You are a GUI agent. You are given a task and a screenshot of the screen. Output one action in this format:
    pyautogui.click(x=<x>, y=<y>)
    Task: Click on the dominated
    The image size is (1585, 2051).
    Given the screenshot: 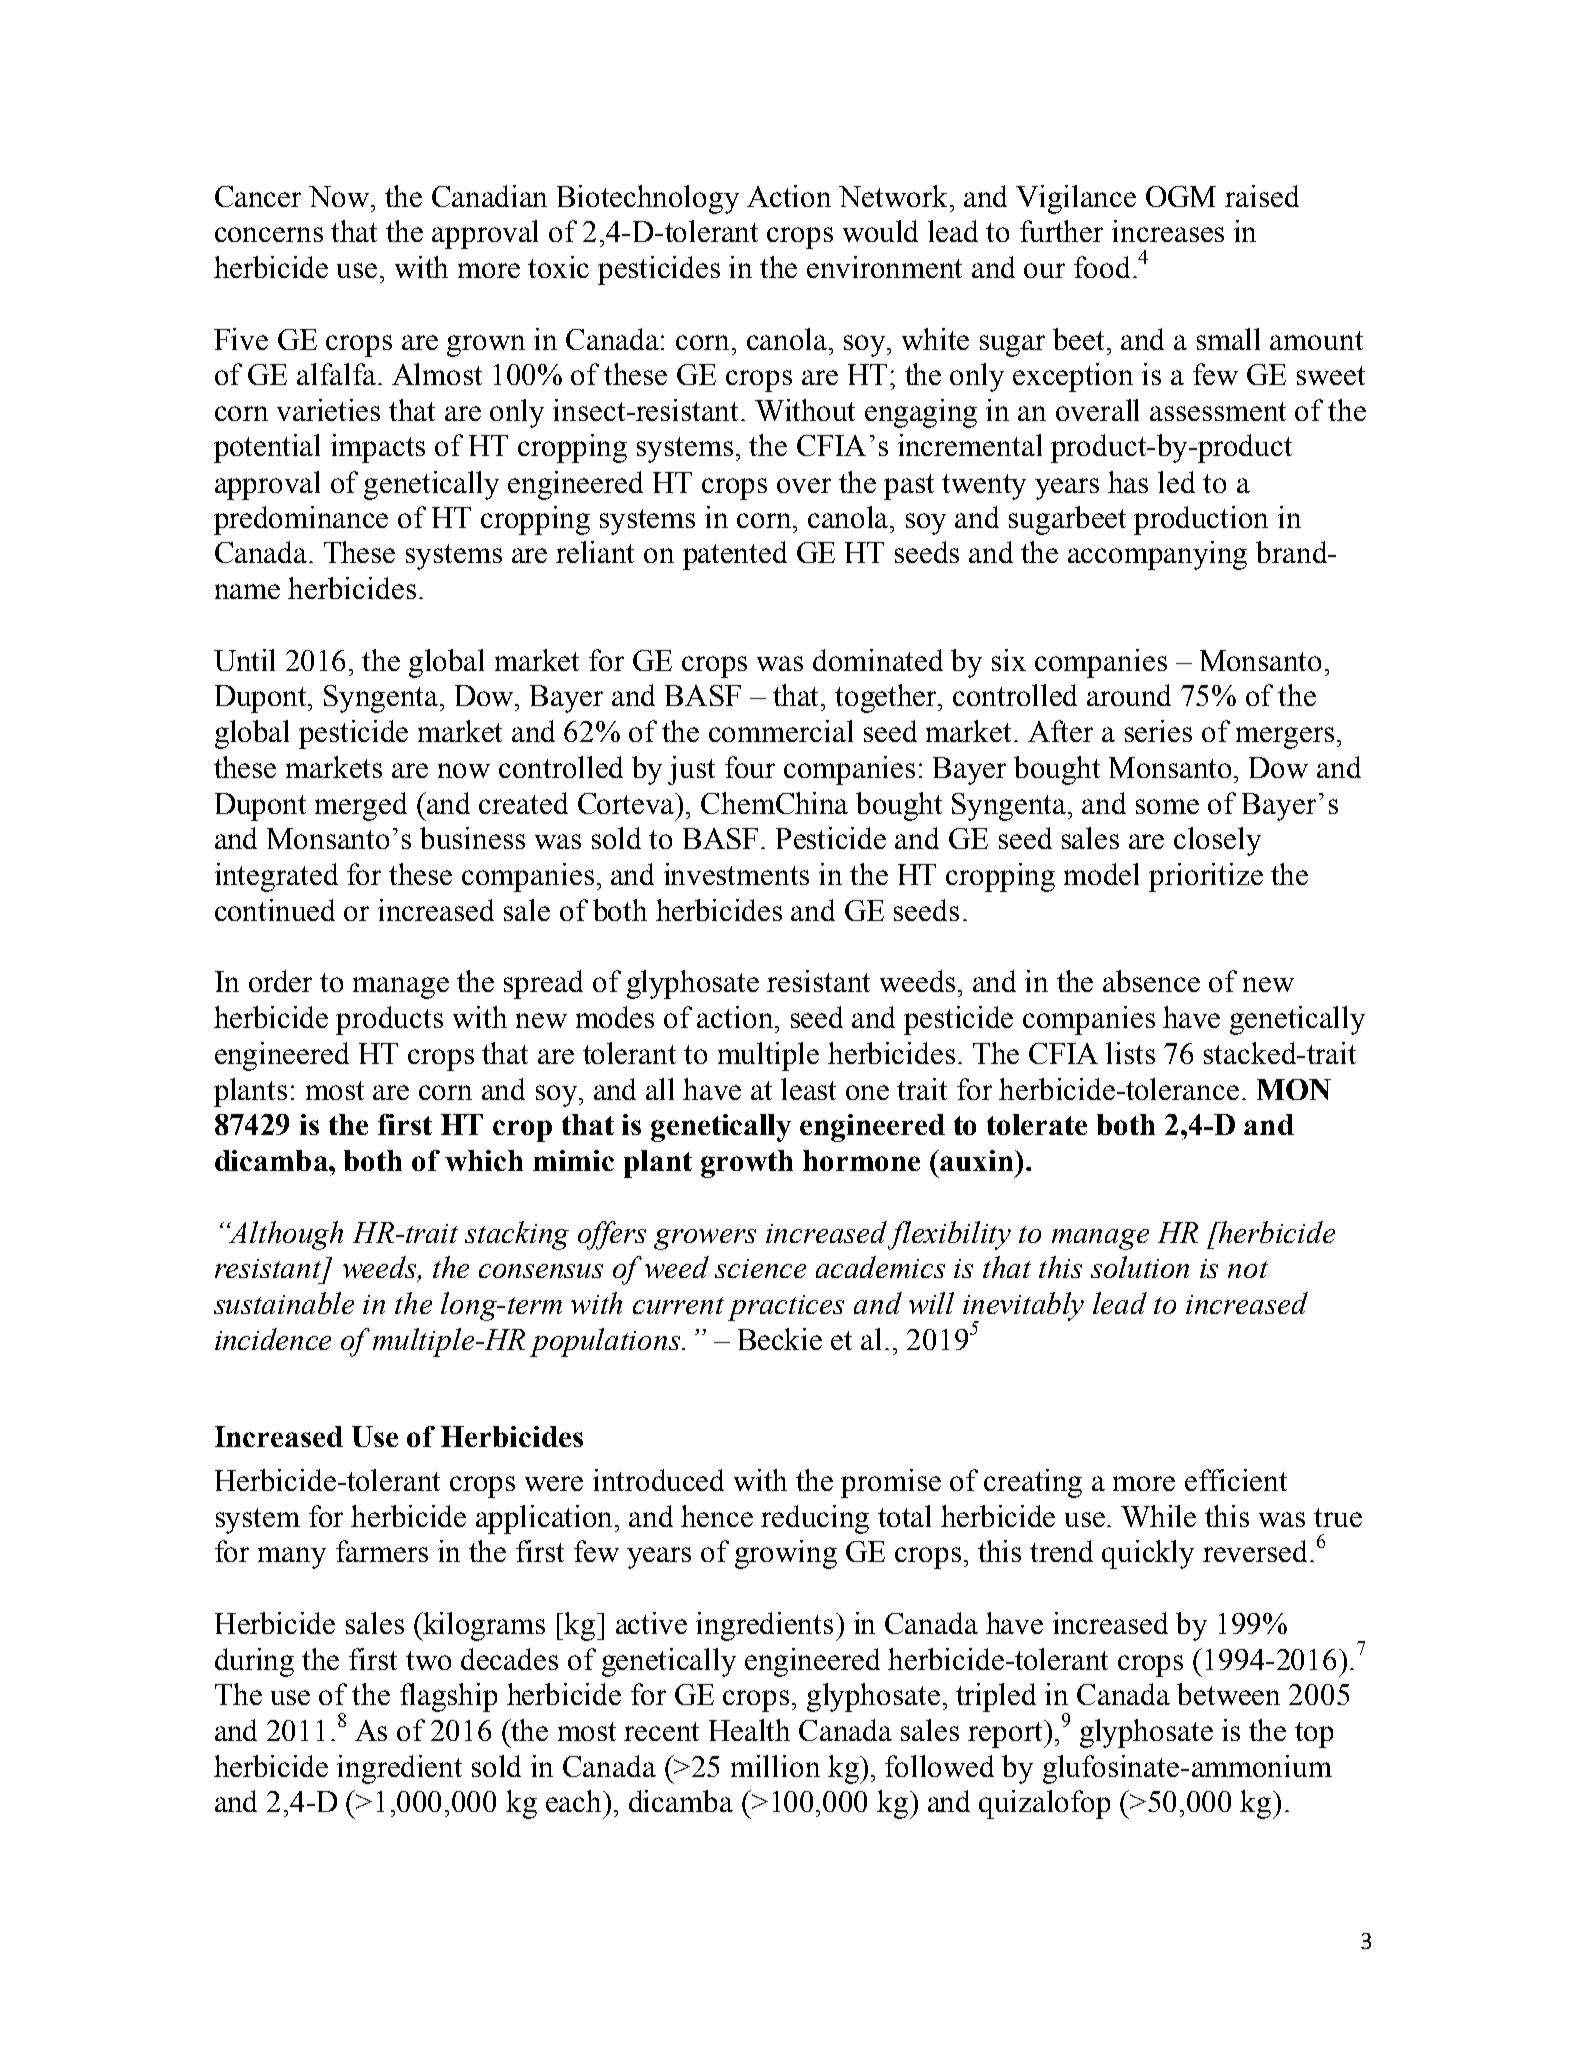 What is the action you would take?
    pyautogui.click(x=878, y=660)
